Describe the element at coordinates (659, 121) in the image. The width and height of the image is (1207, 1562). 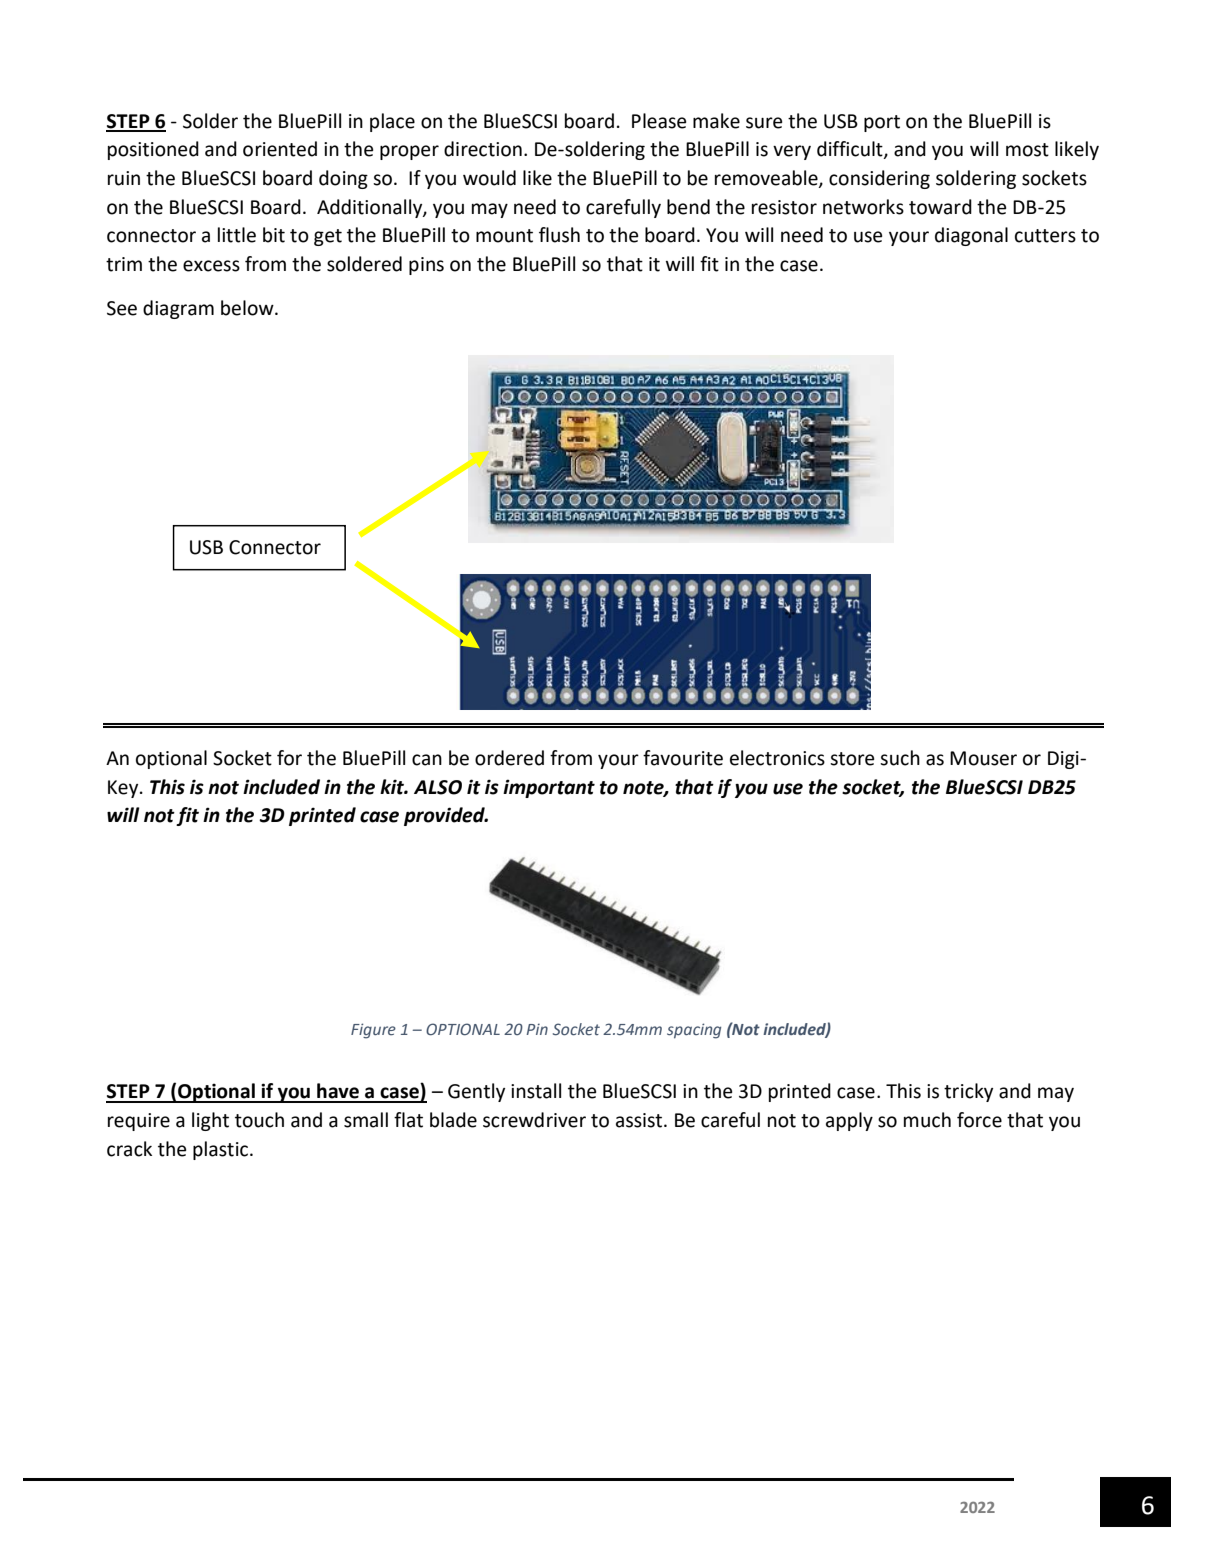
I see `Please` at that location.
